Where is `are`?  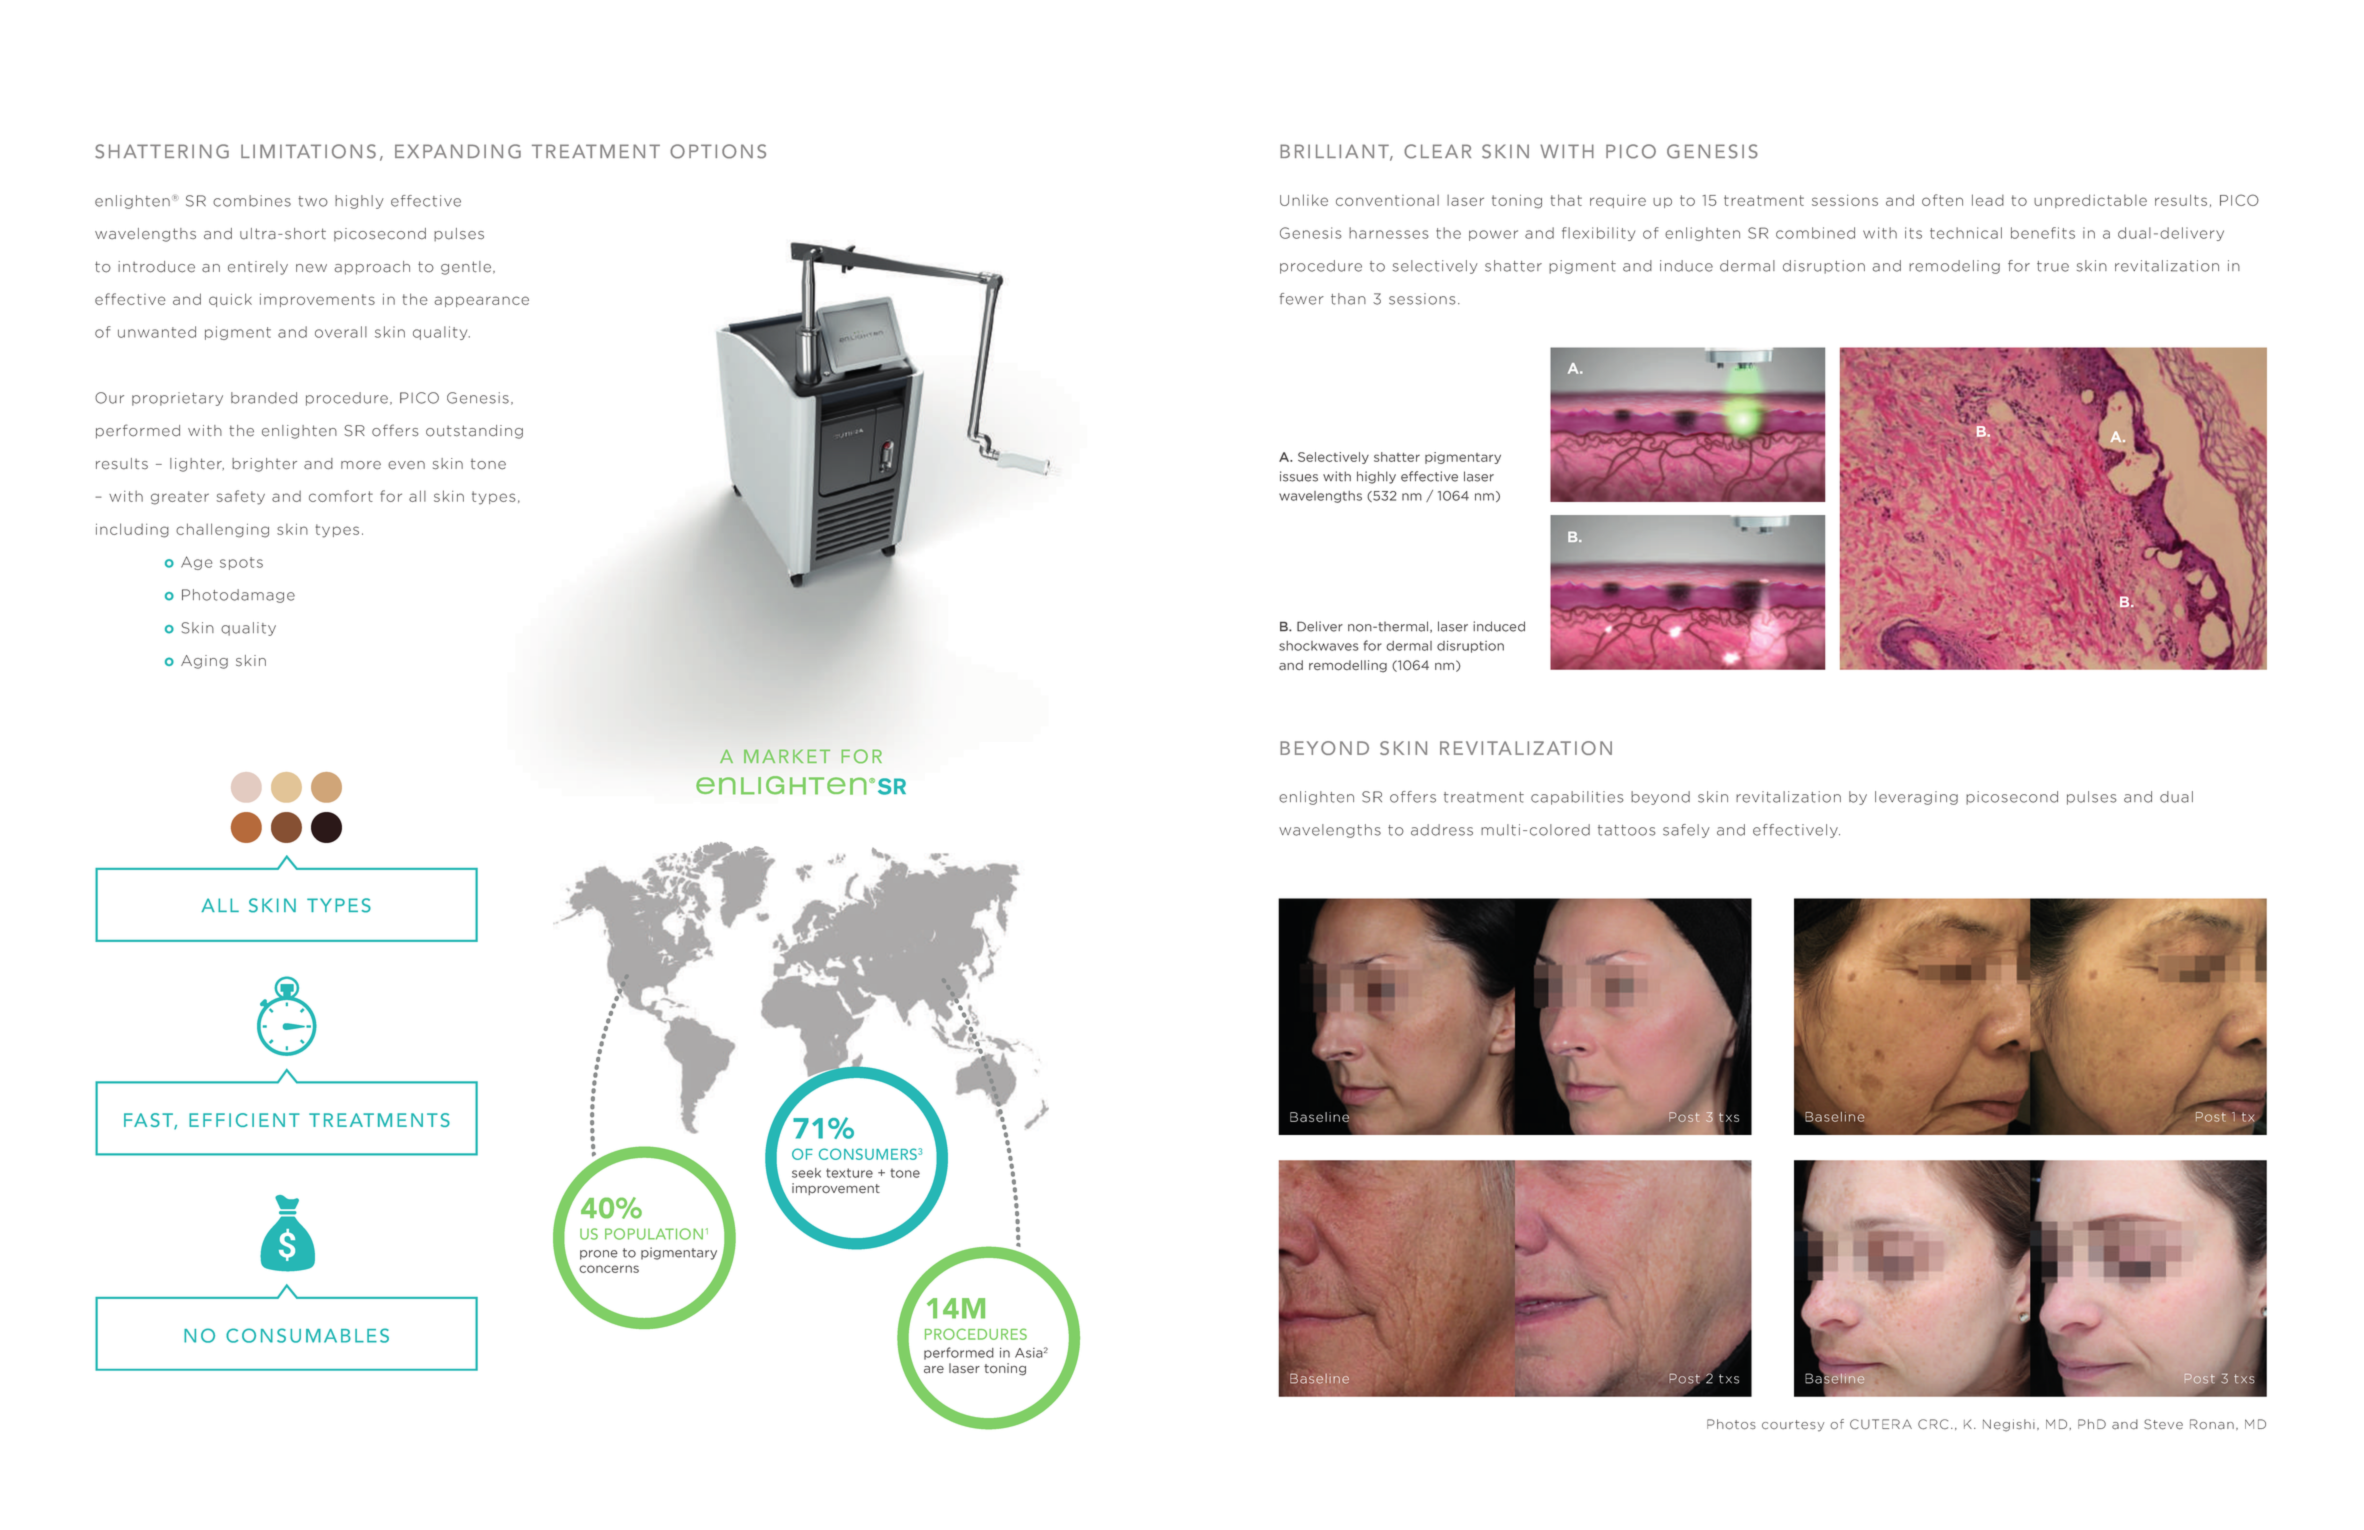
are is located at coordinates (934, 1370).
